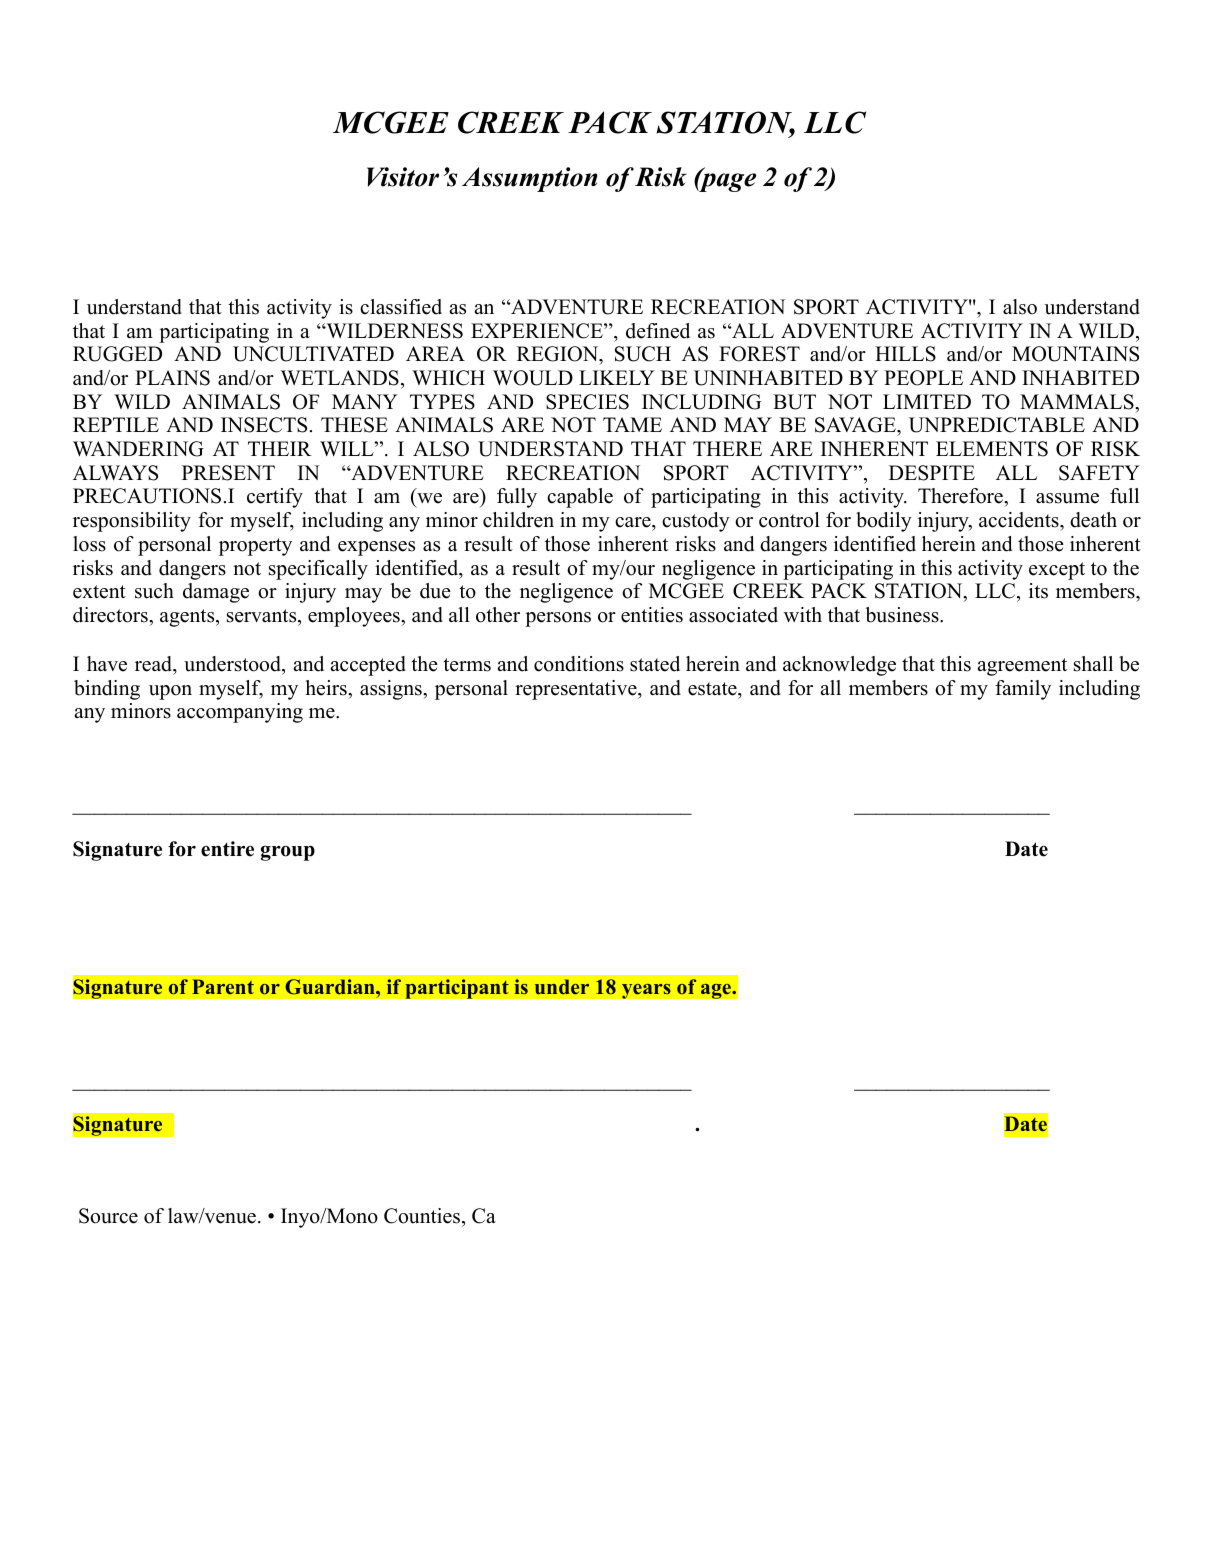 The height and width of the page is (1564, 1209). I want to click on Counties, so click(423, 1217).
